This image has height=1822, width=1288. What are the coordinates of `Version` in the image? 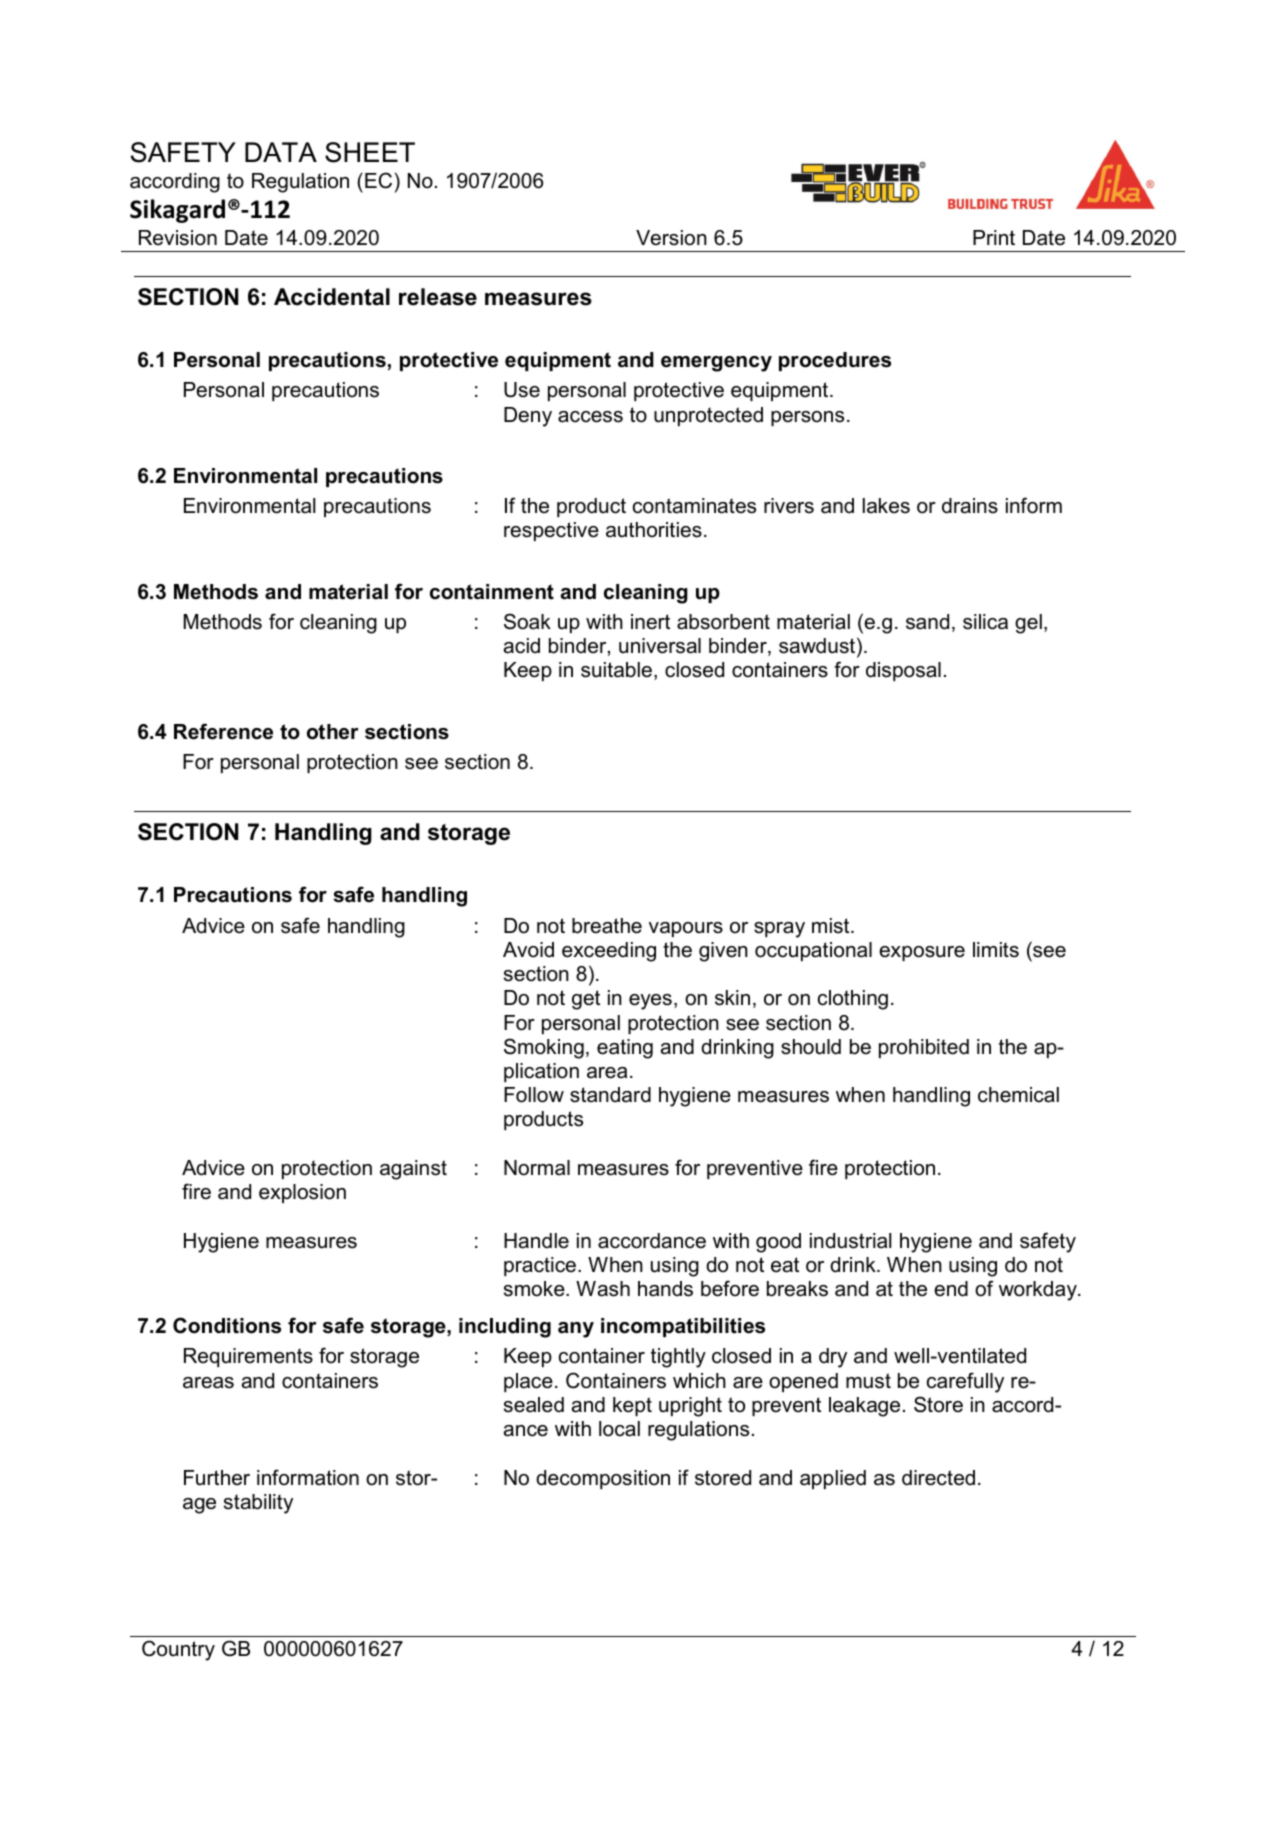 It's located at (671, 238).
